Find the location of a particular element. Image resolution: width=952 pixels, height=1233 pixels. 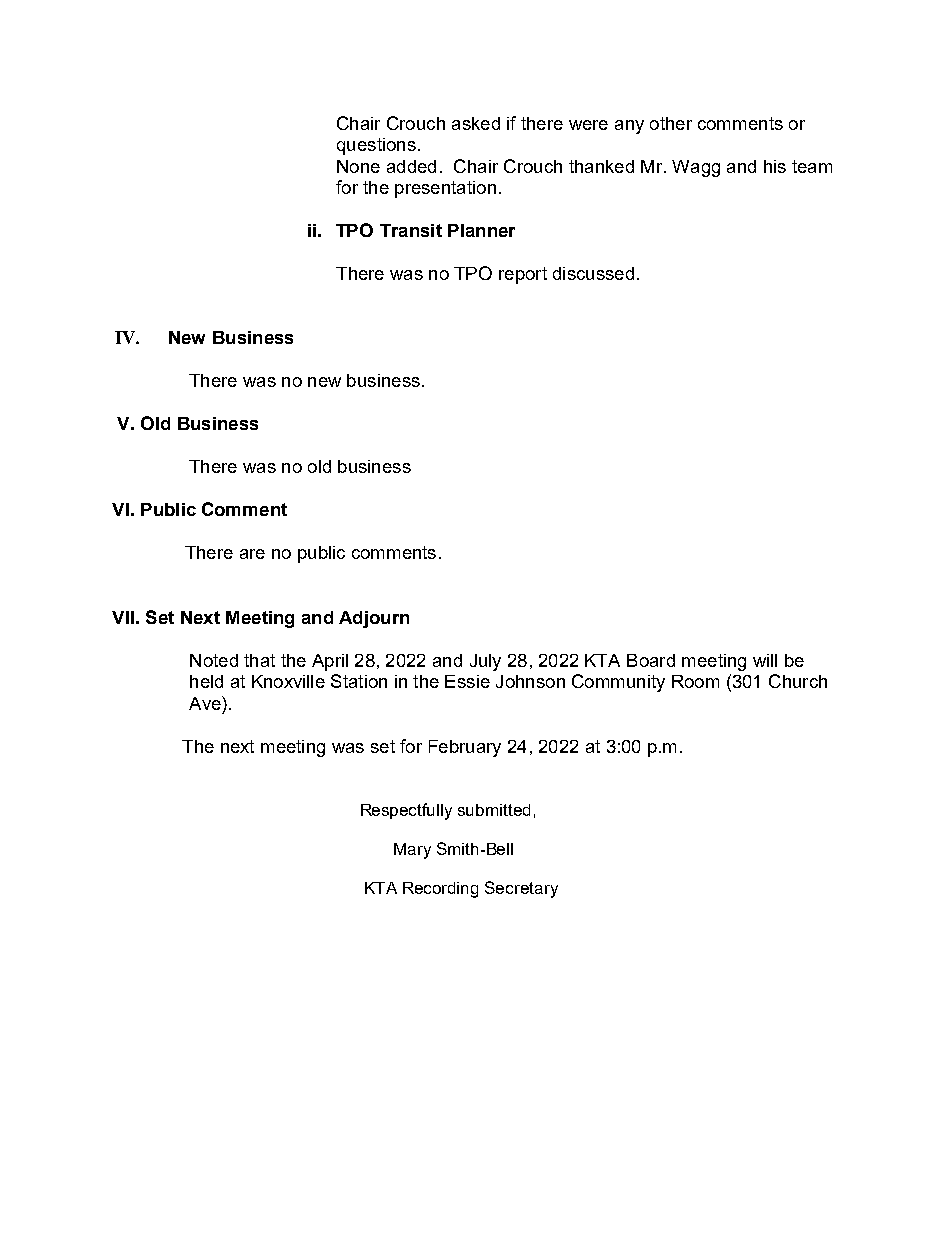

Johnson is located at coordinates (530, 681).
